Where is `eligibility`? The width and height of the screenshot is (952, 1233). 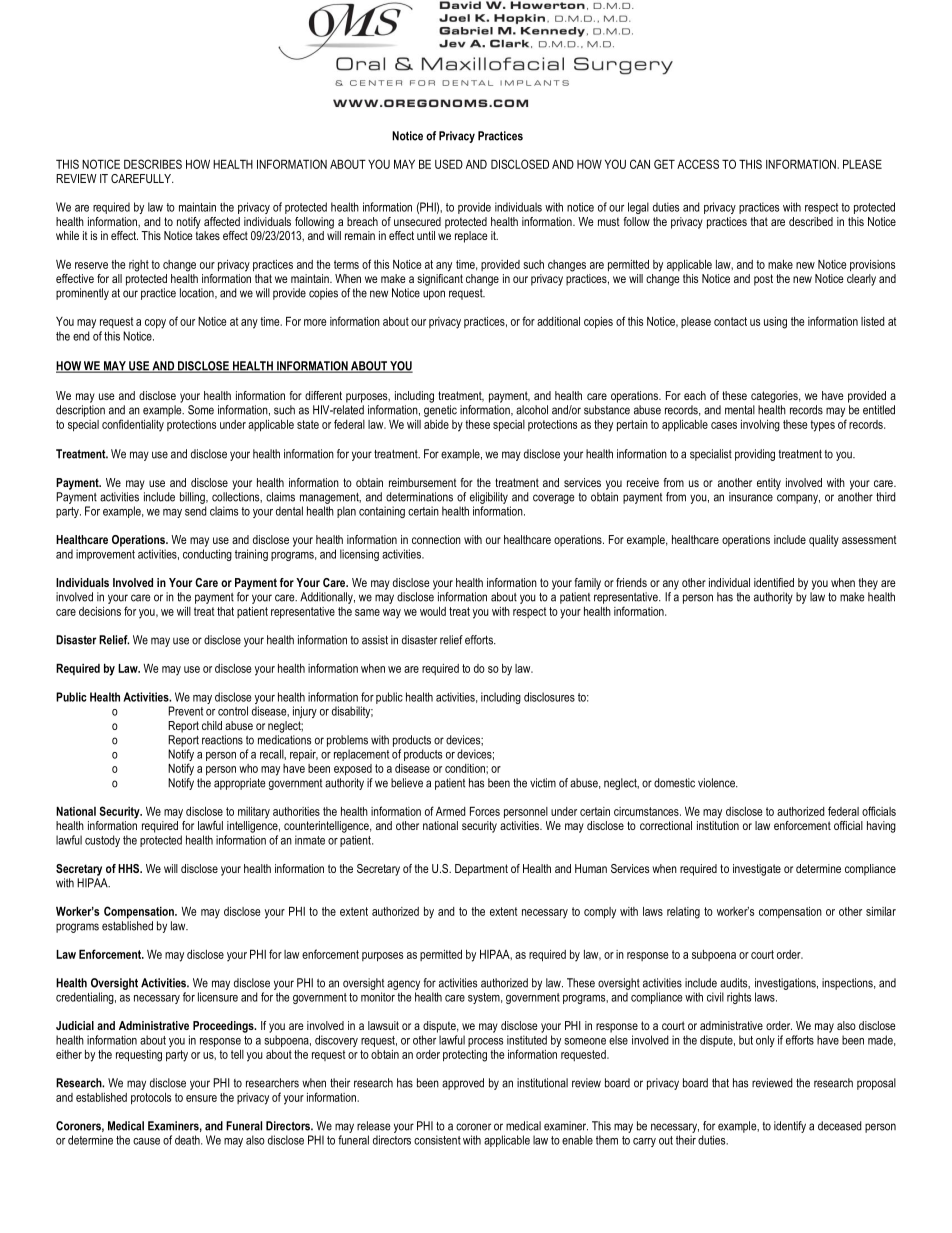 eligibility is located at coordinates (489, 498).
